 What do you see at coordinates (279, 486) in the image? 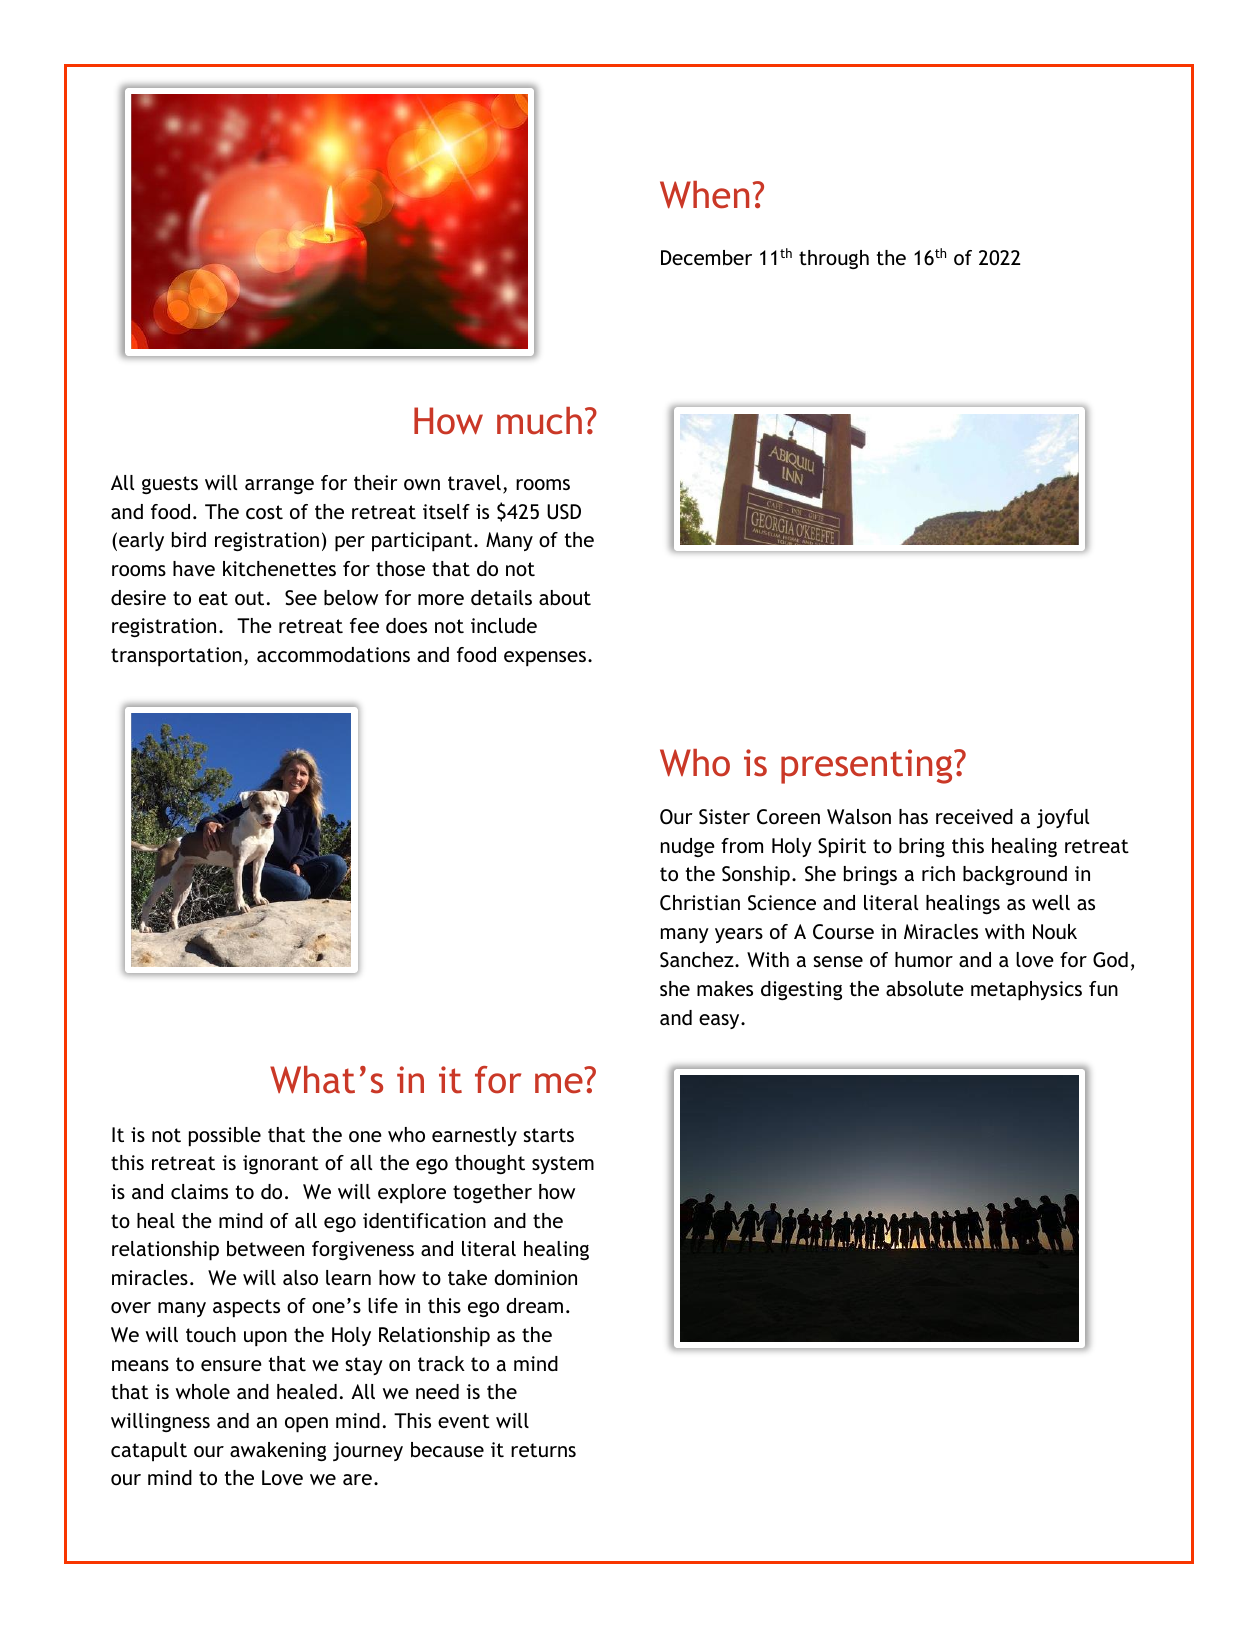
I see `arrange` at bounding box center [279, 486].
